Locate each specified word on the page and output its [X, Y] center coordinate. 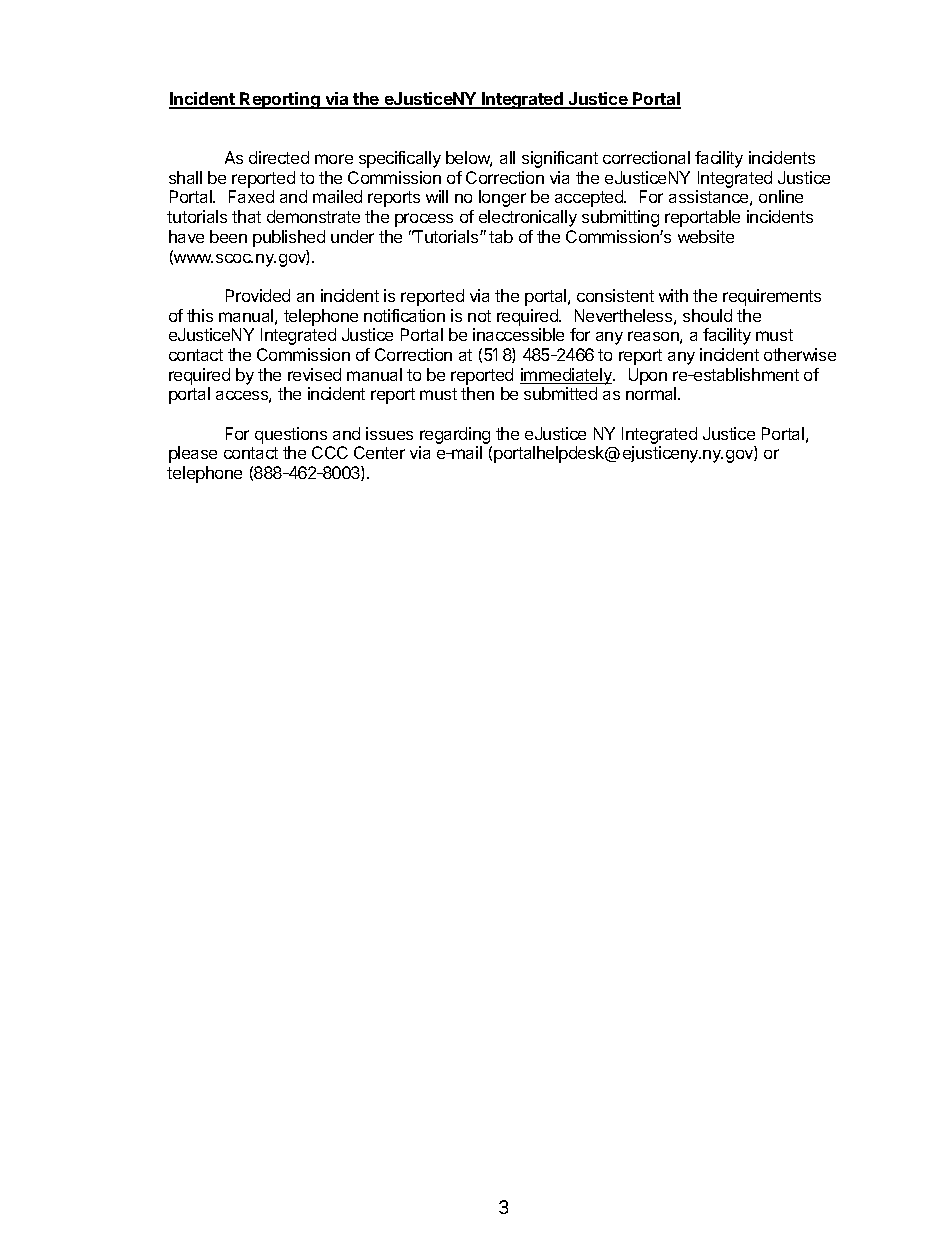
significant [560, 159]
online [781, 196]
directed [279, 157]
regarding [455, 437]
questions [291, 435]
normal [652, 393]
